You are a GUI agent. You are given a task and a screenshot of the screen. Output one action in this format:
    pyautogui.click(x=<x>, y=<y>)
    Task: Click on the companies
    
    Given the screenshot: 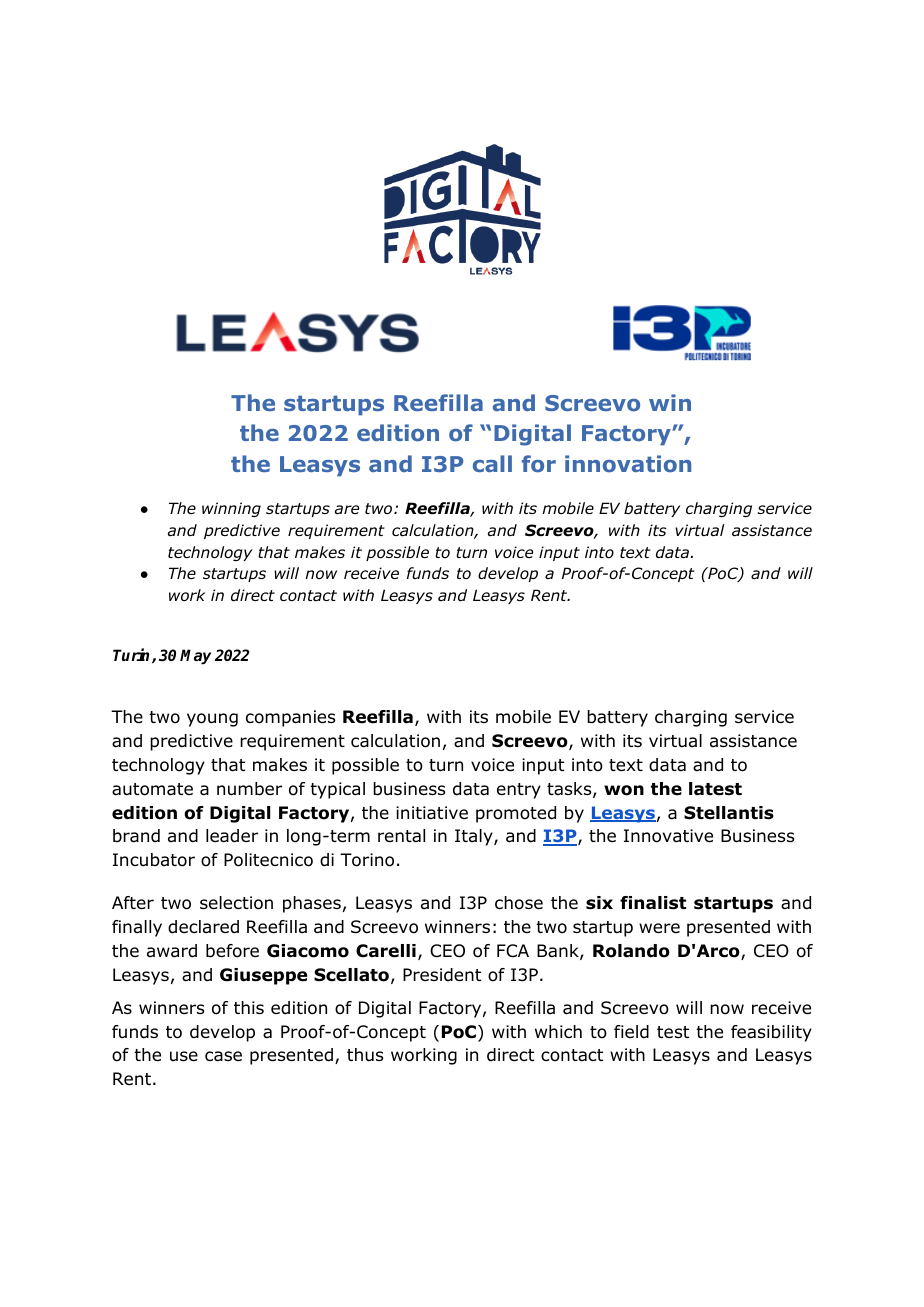 What is the action you would take?
    pyautogui.click(x=290, y=718)
